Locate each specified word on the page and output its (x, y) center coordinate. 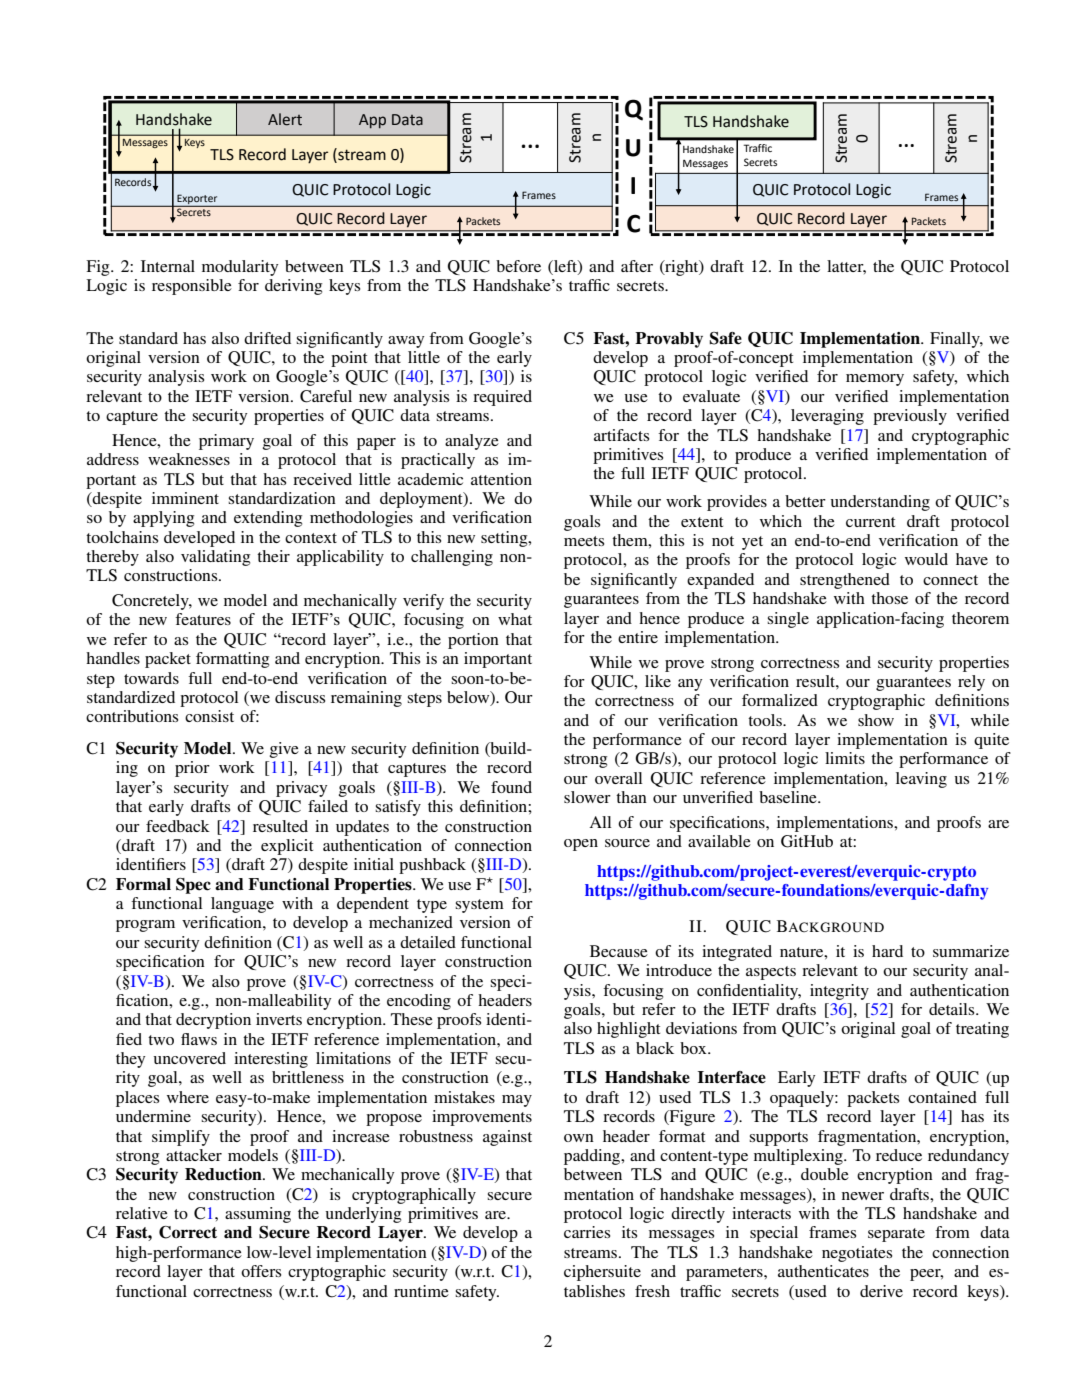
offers (261, 1271)
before (518, 266)
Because (619, 951)
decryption (213, 1021)
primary (226, 442)
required (502, 398)
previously (910, 417)
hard (887, 951)
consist (209, 716)
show (876, 720)
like (658, 681)
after (637, 266)
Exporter (197, 200)
